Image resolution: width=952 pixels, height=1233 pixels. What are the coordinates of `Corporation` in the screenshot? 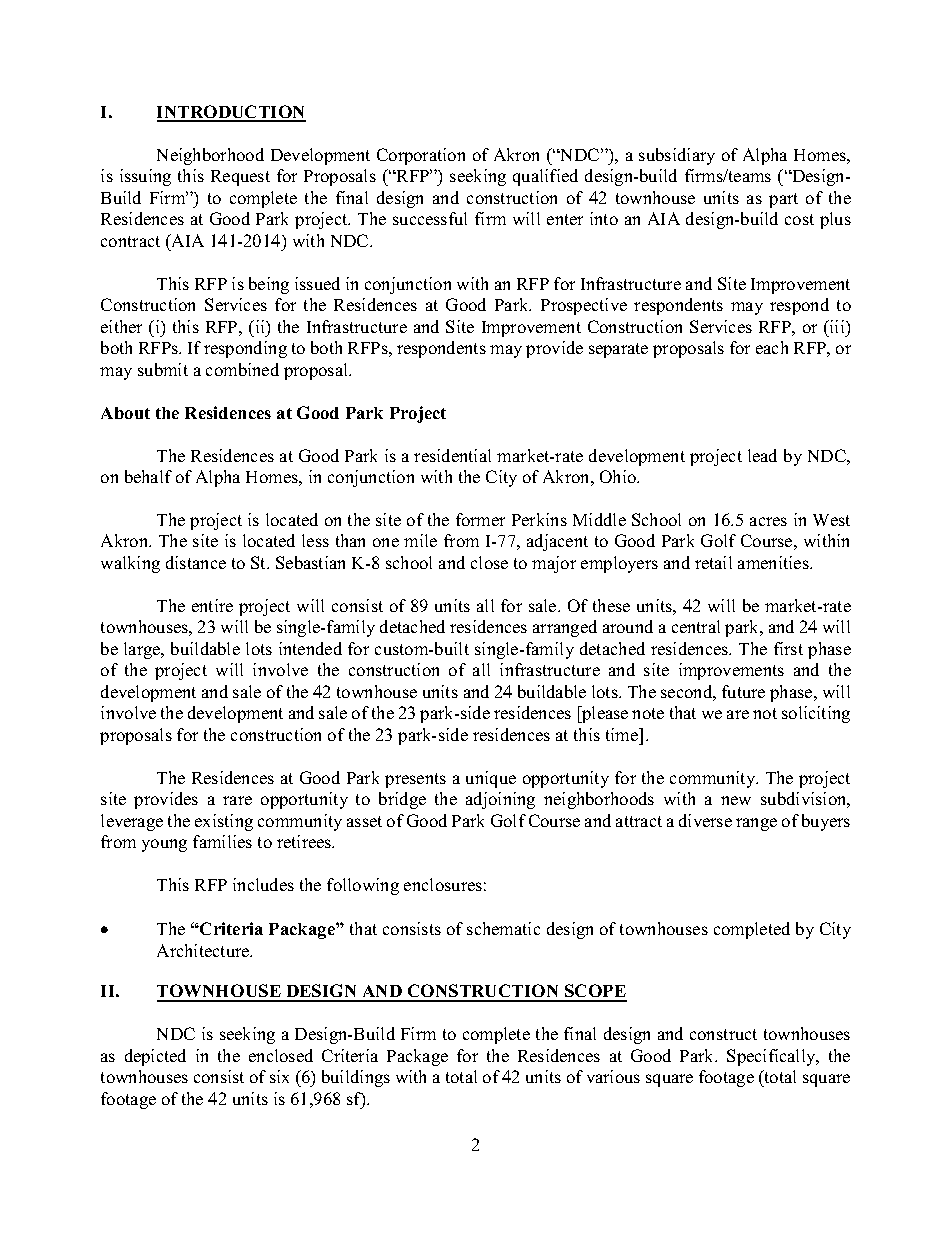 It's located at (421, 156).
